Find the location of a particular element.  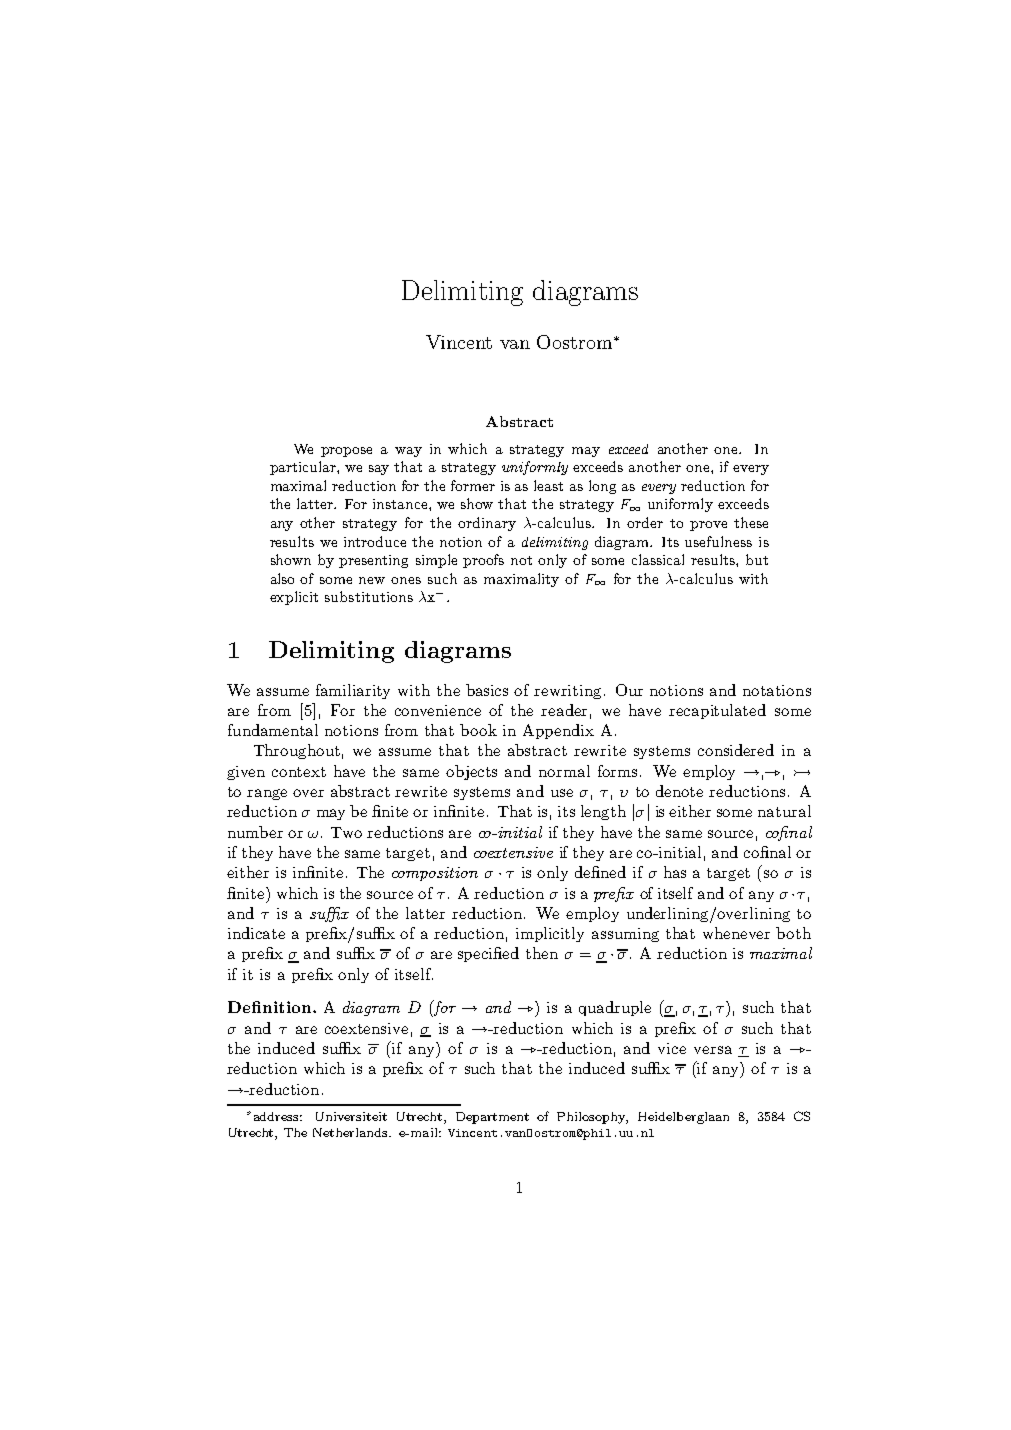

Department is located at coordinates (492, 1118).
